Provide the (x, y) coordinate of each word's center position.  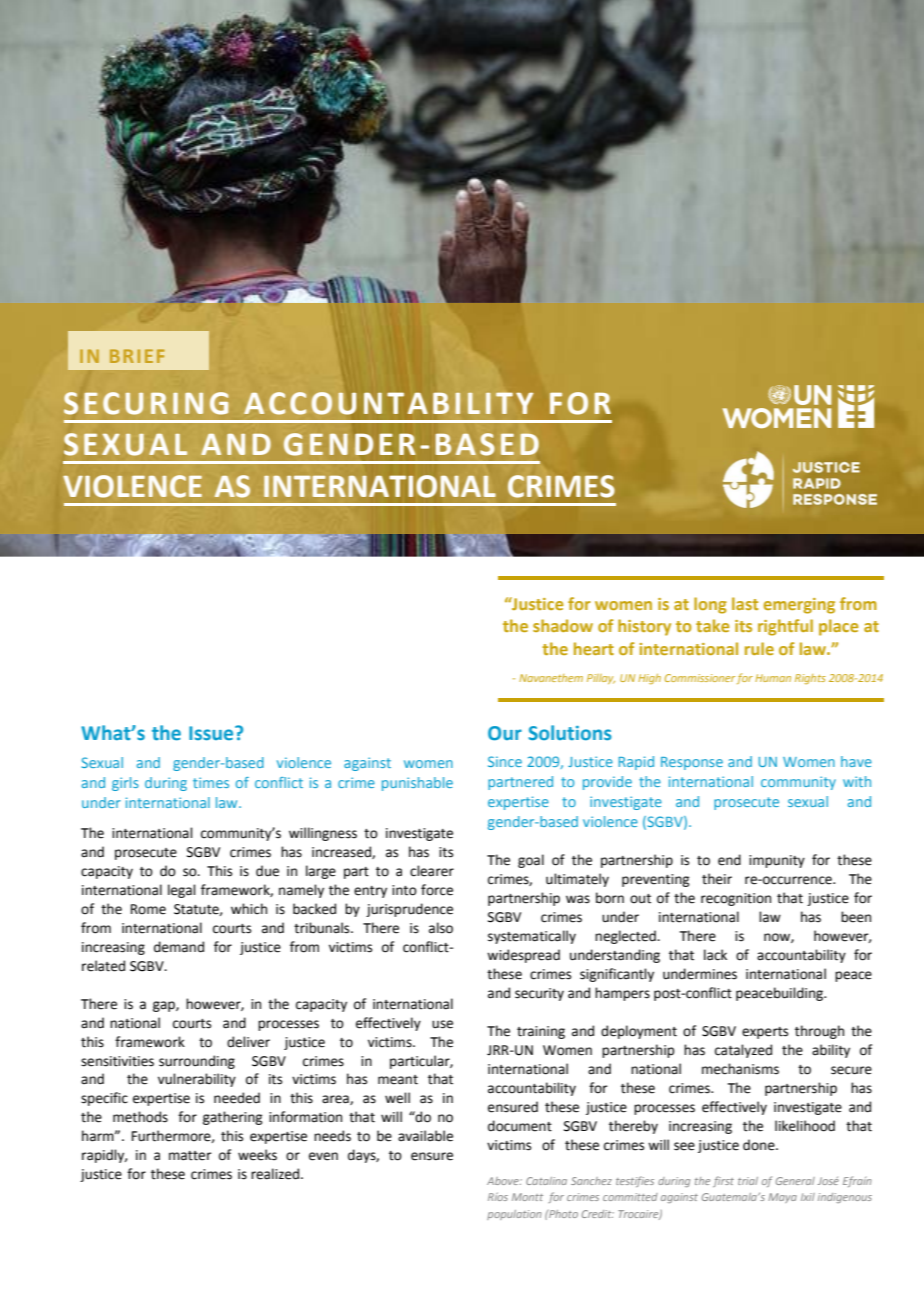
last (745, 603)
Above (504, 1181)
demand (179, 947)
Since (505, 761)
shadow (563, 625)
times (211, 782)
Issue (212, 733)
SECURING (146, 403)
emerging (799, 606)
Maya (782, 1198)
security (539, 994)
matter (190, 1156)
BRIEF (137, 356)
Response (692, 763)
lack (715, 955)
